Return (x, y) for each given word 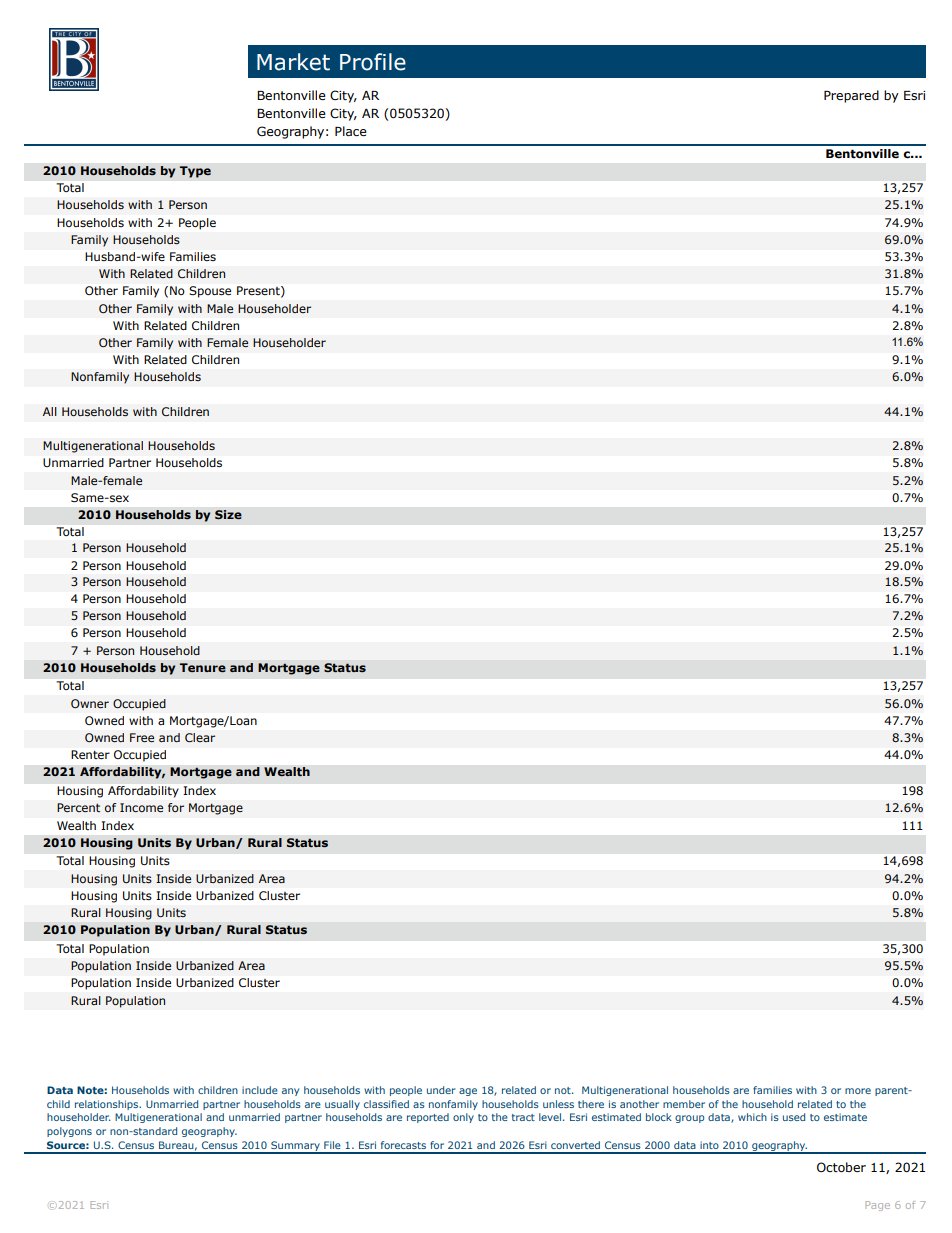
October (841, 1167)
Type (195, 172)
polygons (69, 1132)
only (463, 1118)
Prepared (851, 96)
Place (351, 131)
